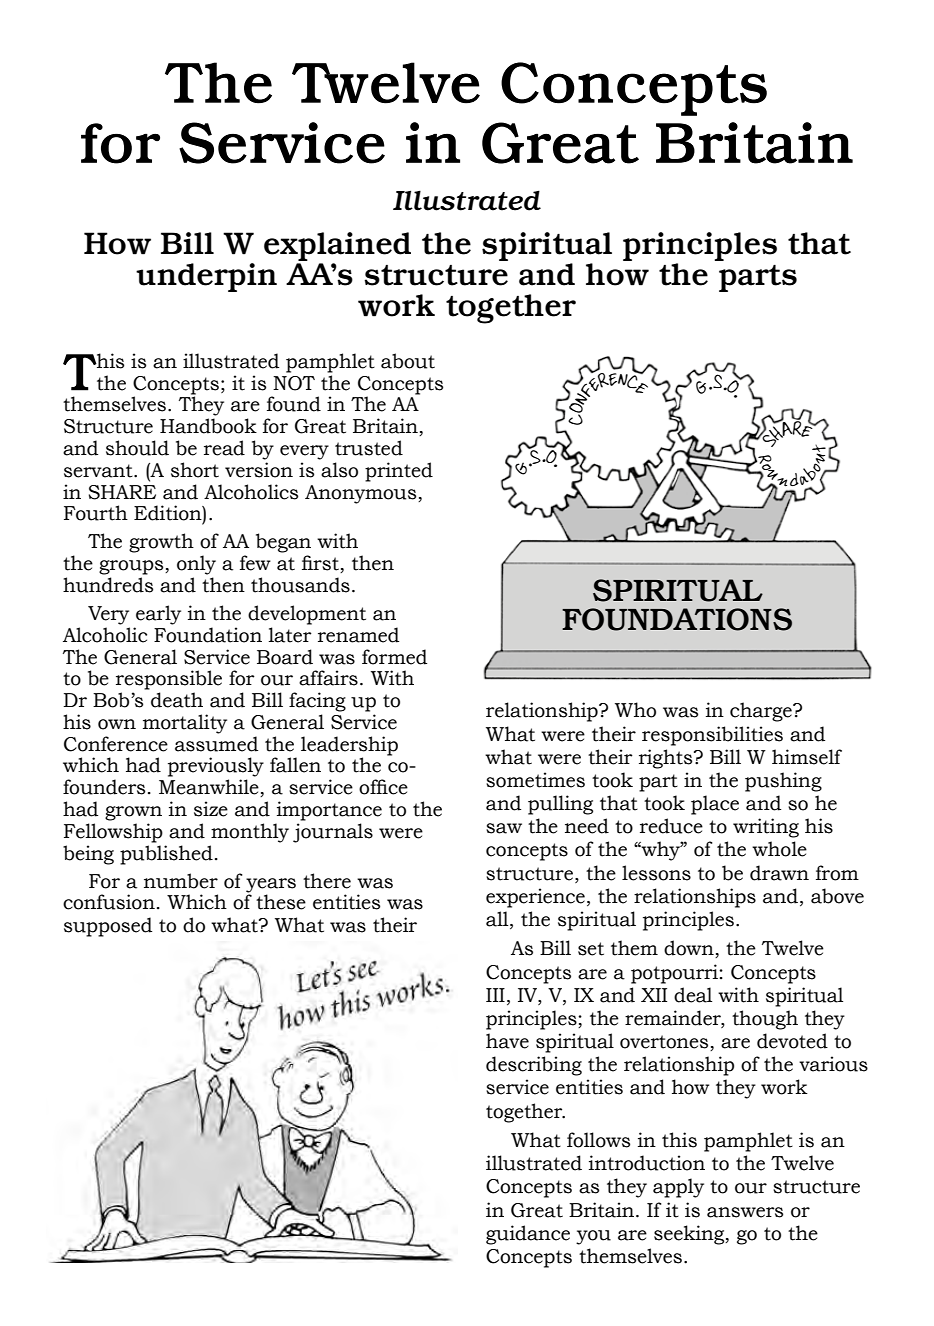  Describe the element at coordinates (528, 1235) in the screenshot. I see `guidance` at that location.
